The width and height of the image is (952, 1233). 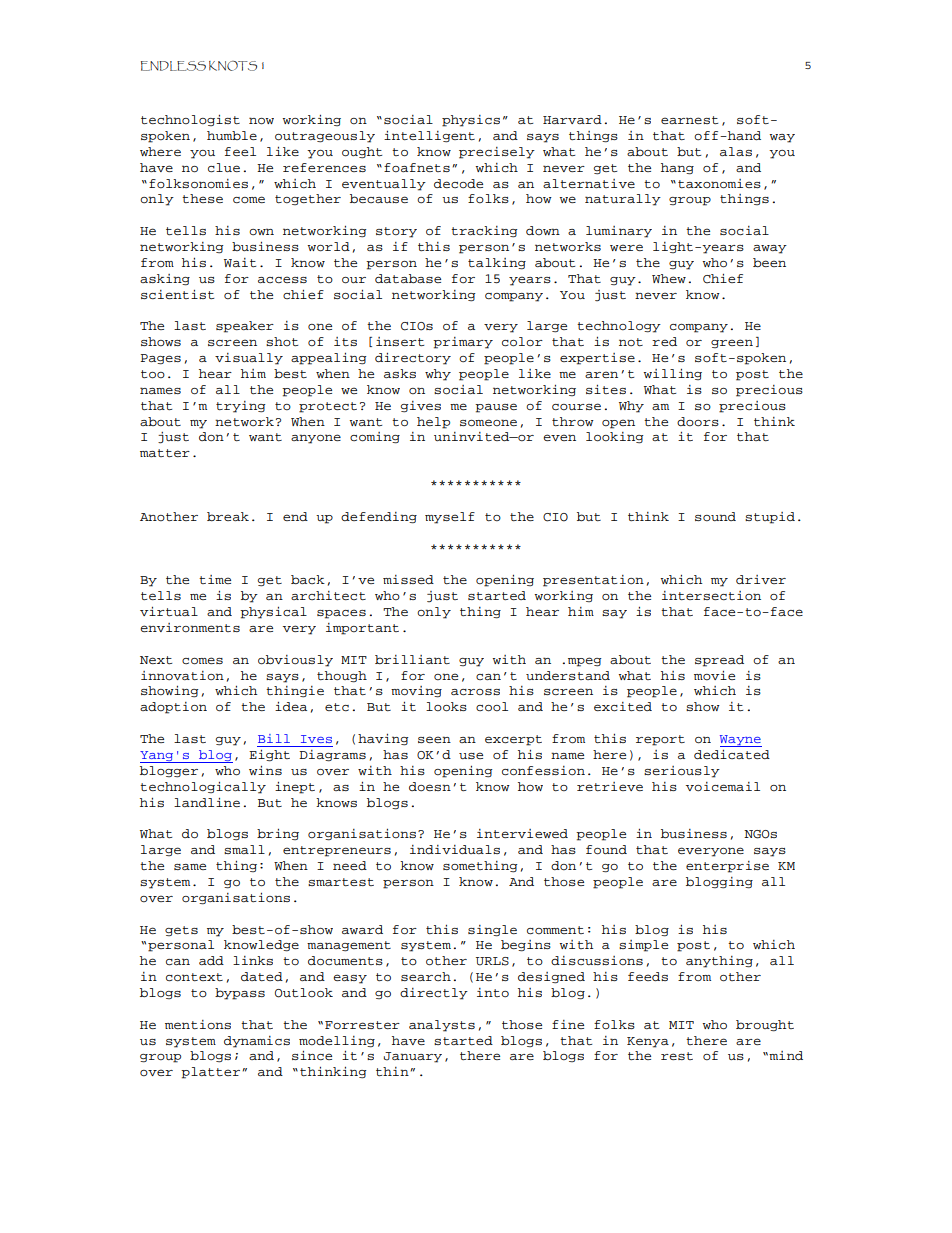 What do you see at coordinates (471, 121) in the image?
I see `physics` at bounding box center [471, 121].
